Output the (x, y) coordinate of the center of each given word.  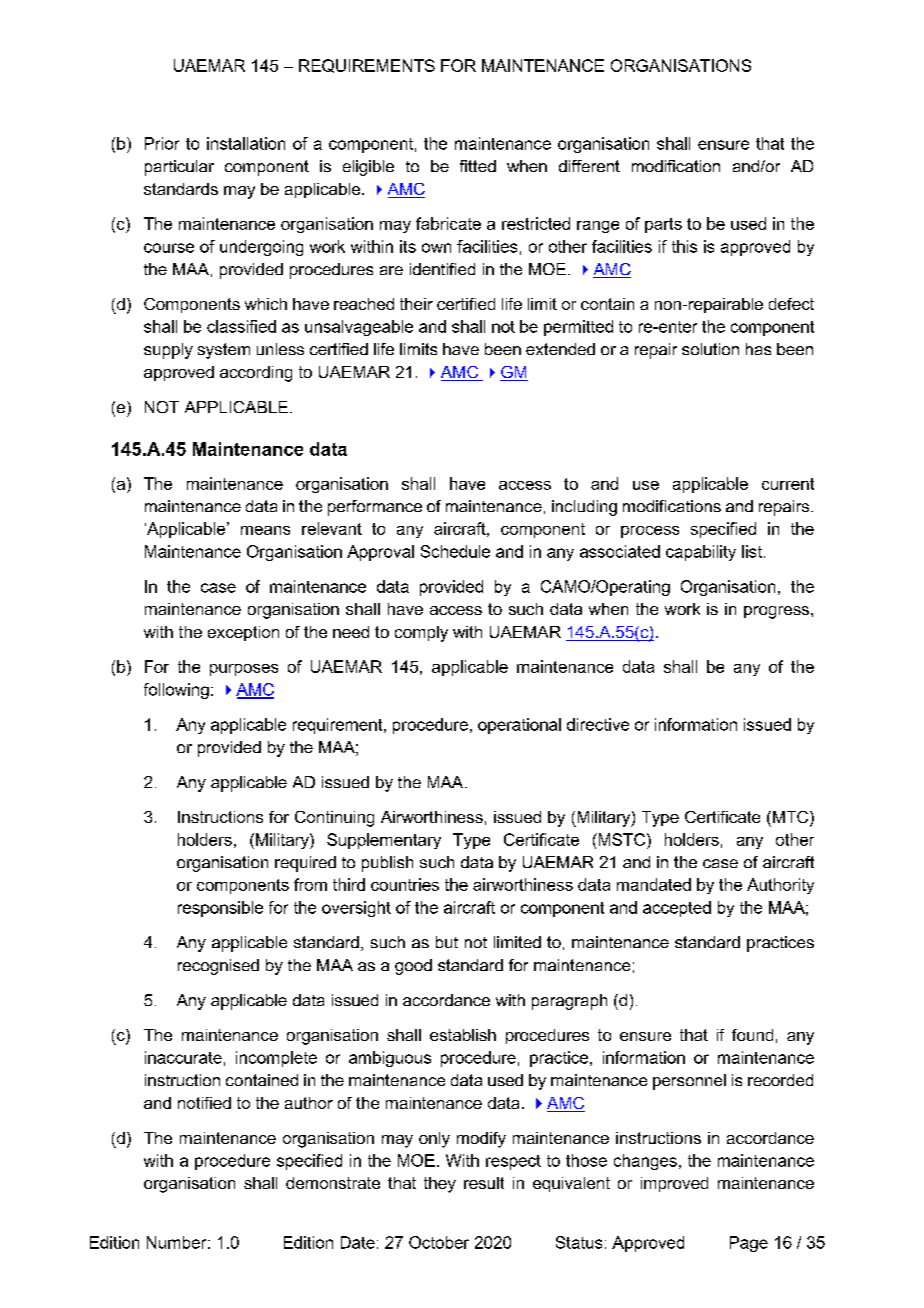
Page (749, 1244)
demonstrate (333, 1183)
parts (663, 225)
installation (246, 143)
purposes (244, 670)
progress (776, 612)
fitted (478, 166)
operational (519, 726)
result (484, 1183)
